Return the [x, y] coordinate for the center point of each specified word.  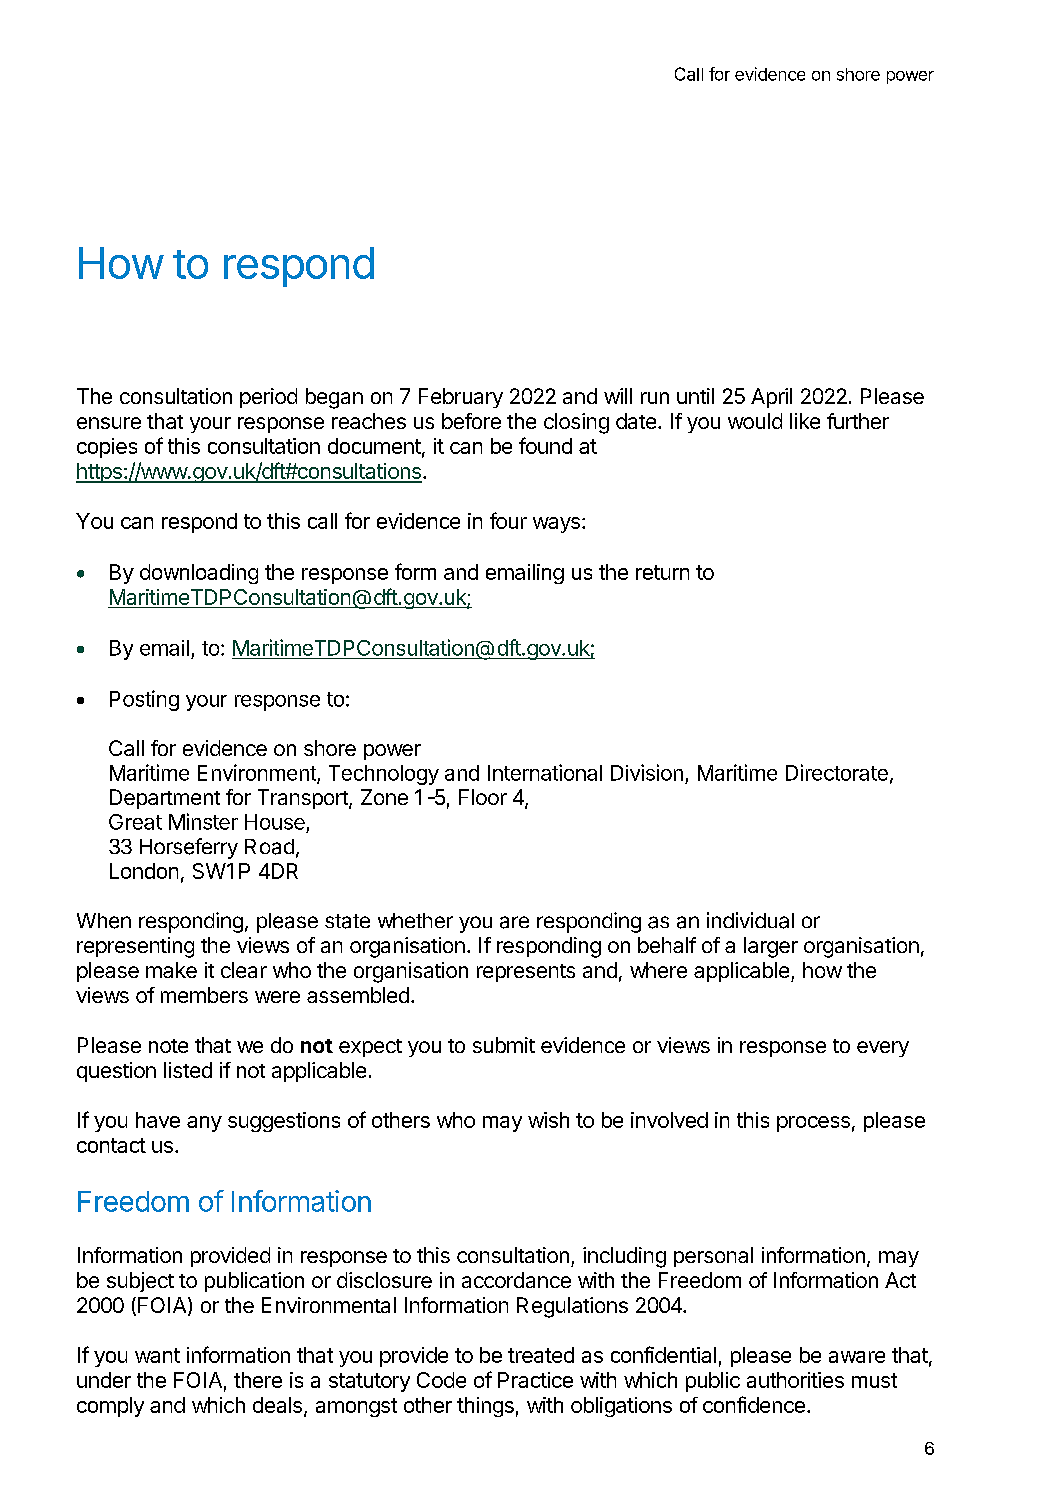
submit [504, 1045]
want [157, 1355]
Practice [535, 1380]
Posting [144, 700]
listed [188, 1070]
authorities [795, 1380]
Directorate [837, 772]
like [805, 421]
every [883, 1049]
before [471, 421]
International [545, 772]
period [268, 398]
